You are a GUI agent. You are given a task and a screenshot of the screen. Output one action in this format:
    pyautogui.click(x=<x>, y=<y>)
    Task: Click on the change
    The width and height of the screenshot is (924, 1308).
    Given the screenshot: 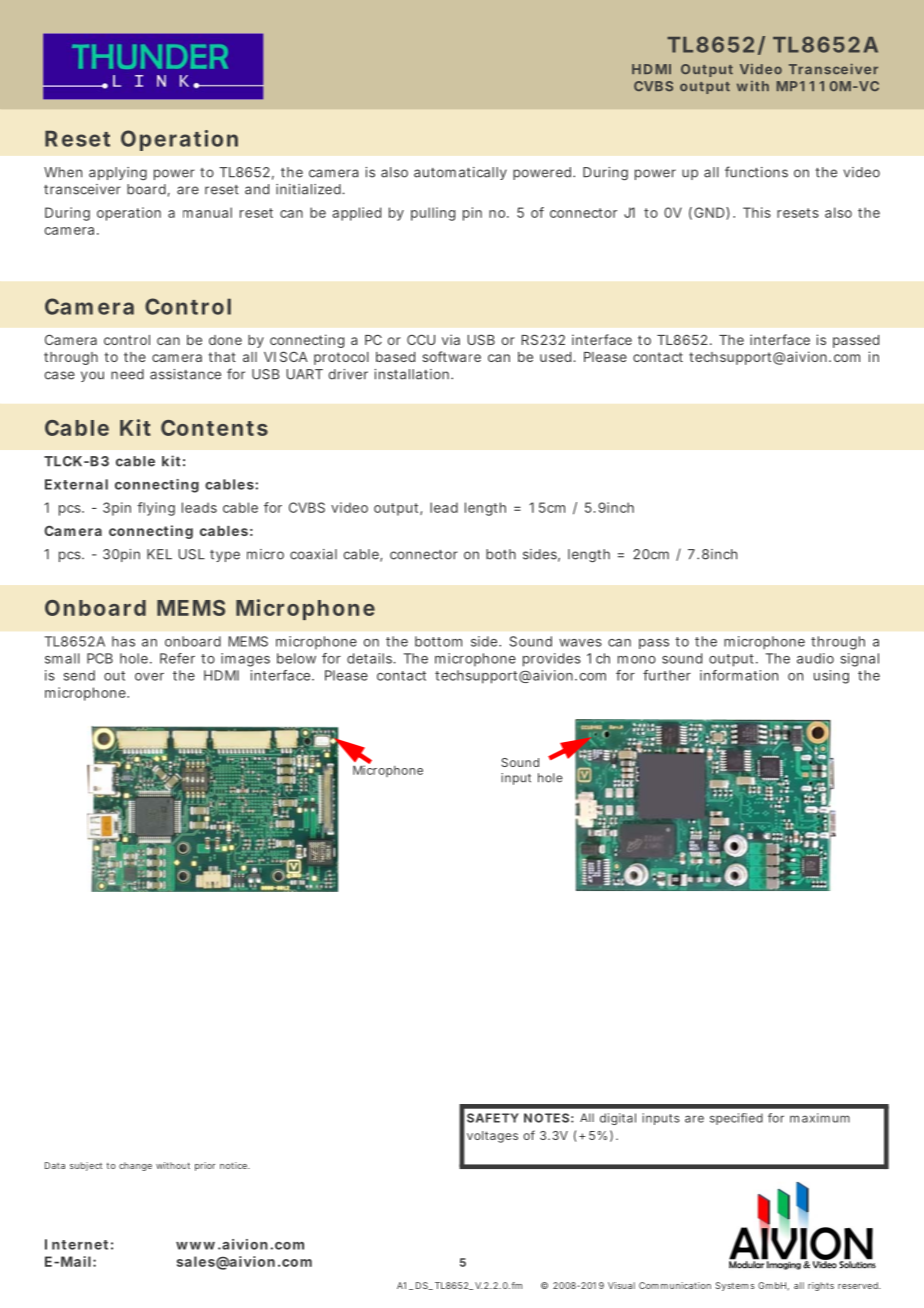 What is the action you would take?
    pyautogui.click(x=135, y=1166)
